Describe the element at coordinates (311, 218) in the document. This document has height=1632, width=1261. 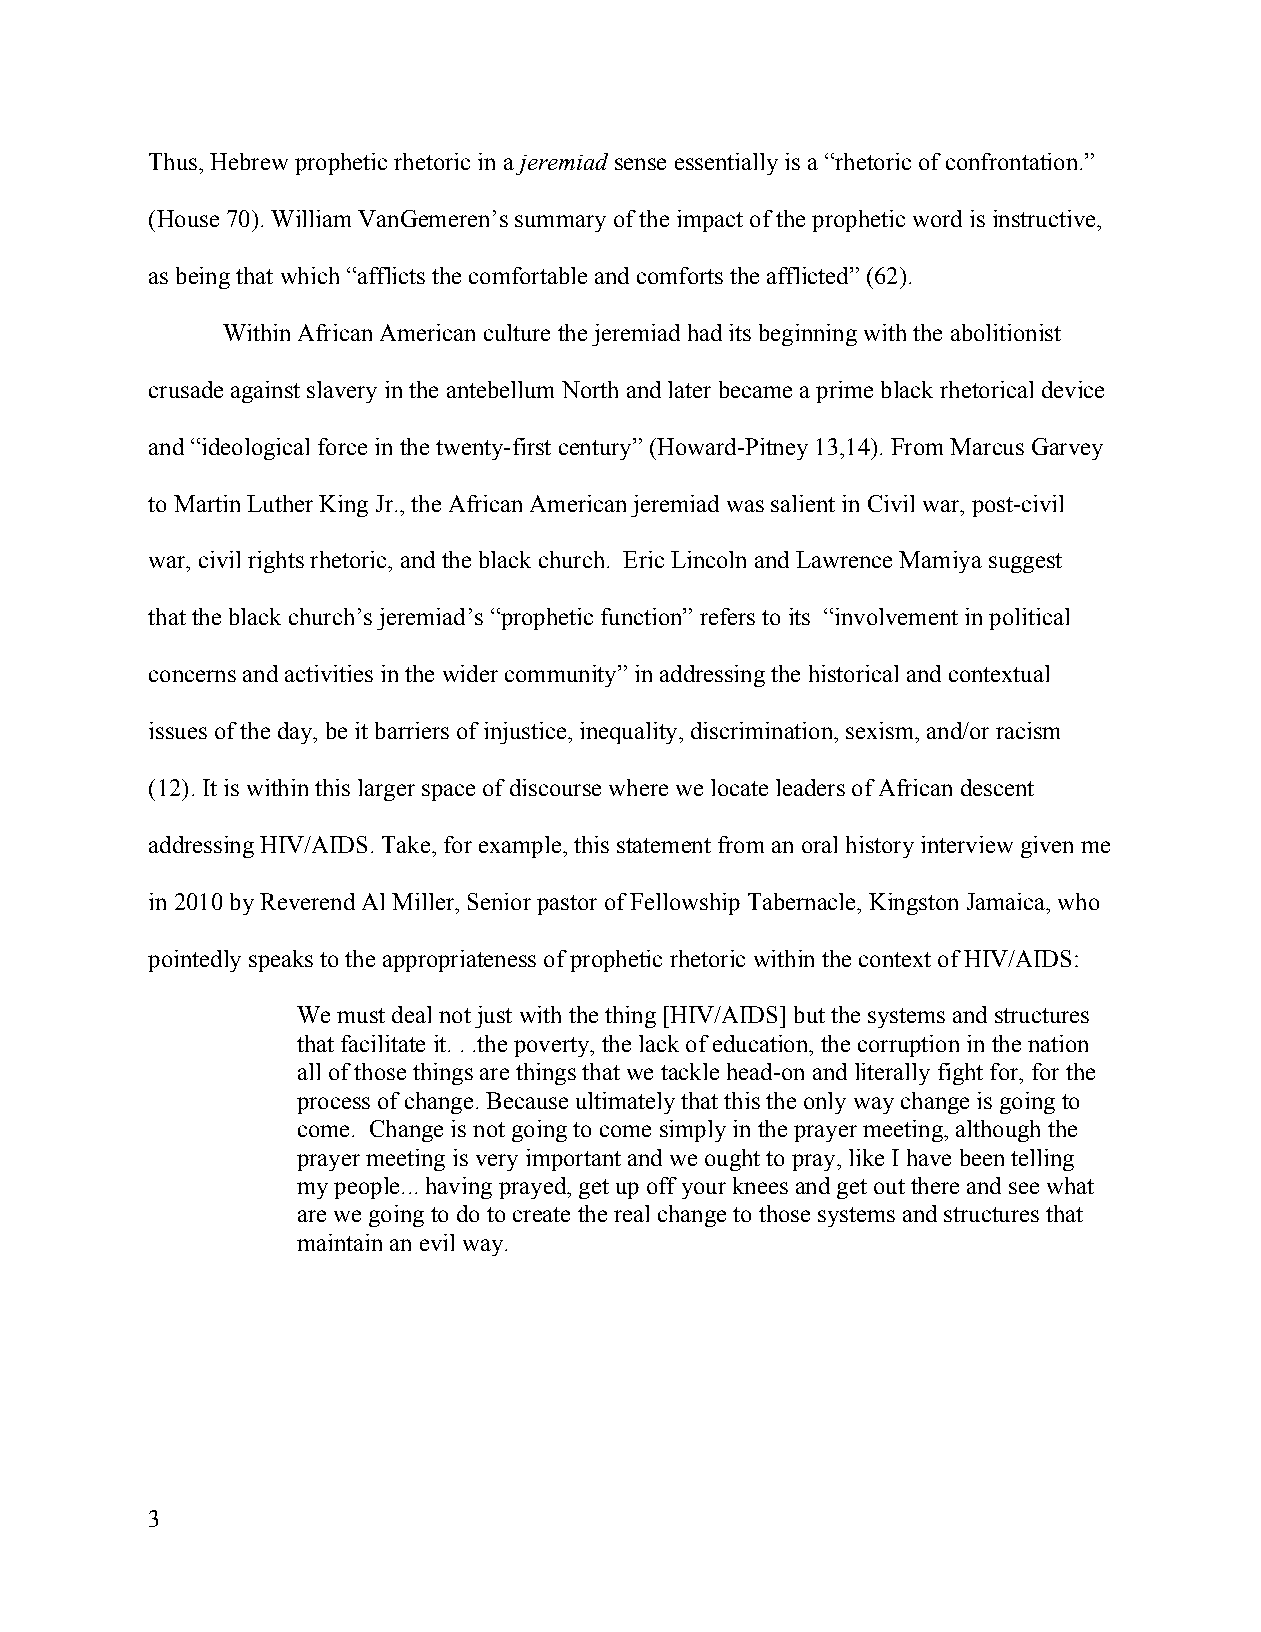
I see `William` at that location.
